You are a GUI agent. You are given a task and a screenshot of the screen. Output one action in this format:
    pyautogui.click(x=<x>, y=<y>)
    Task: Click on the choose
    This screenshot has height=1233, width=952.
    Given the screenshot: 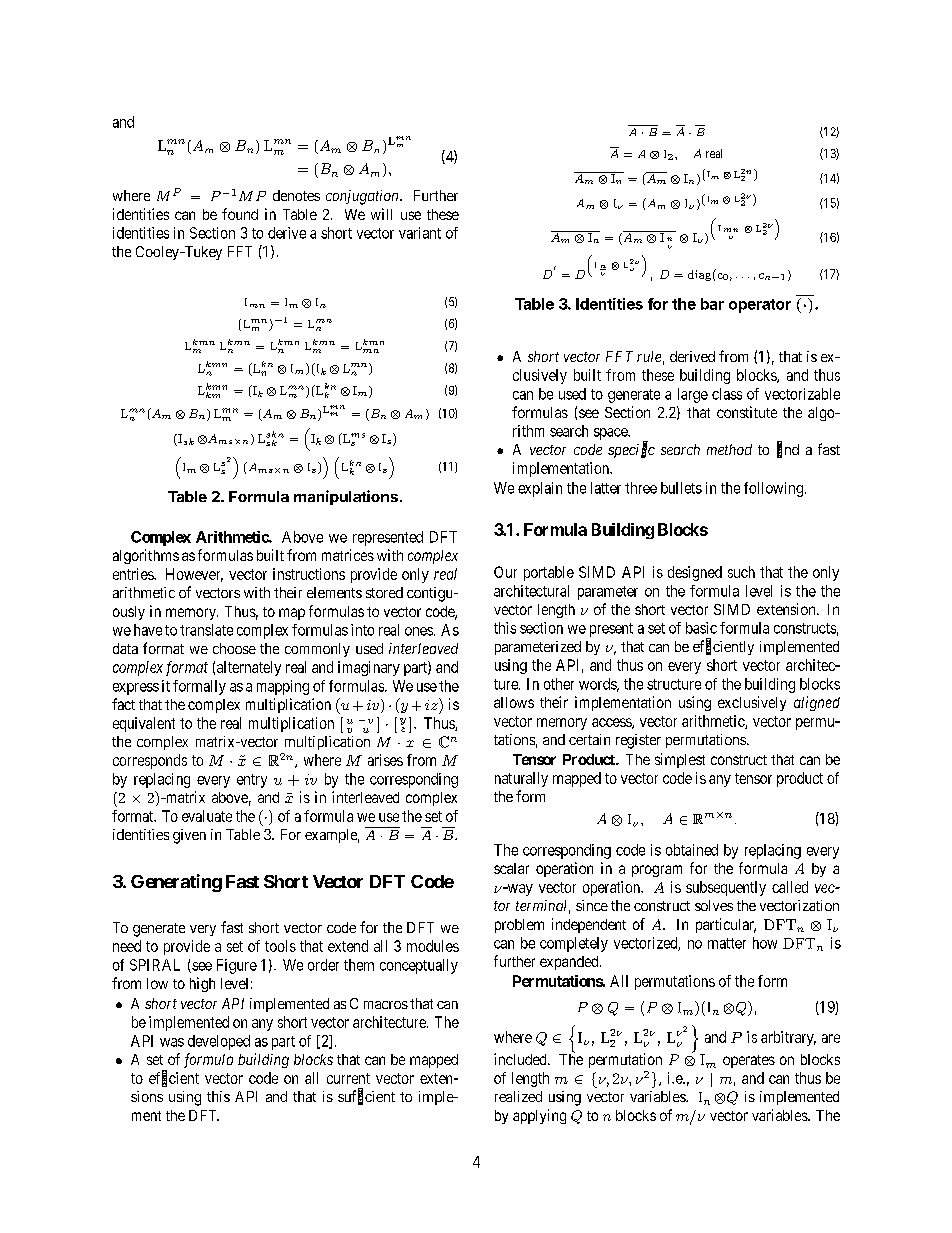 What is the action you would take?
    pyautogui.click(x=234, y=648)
